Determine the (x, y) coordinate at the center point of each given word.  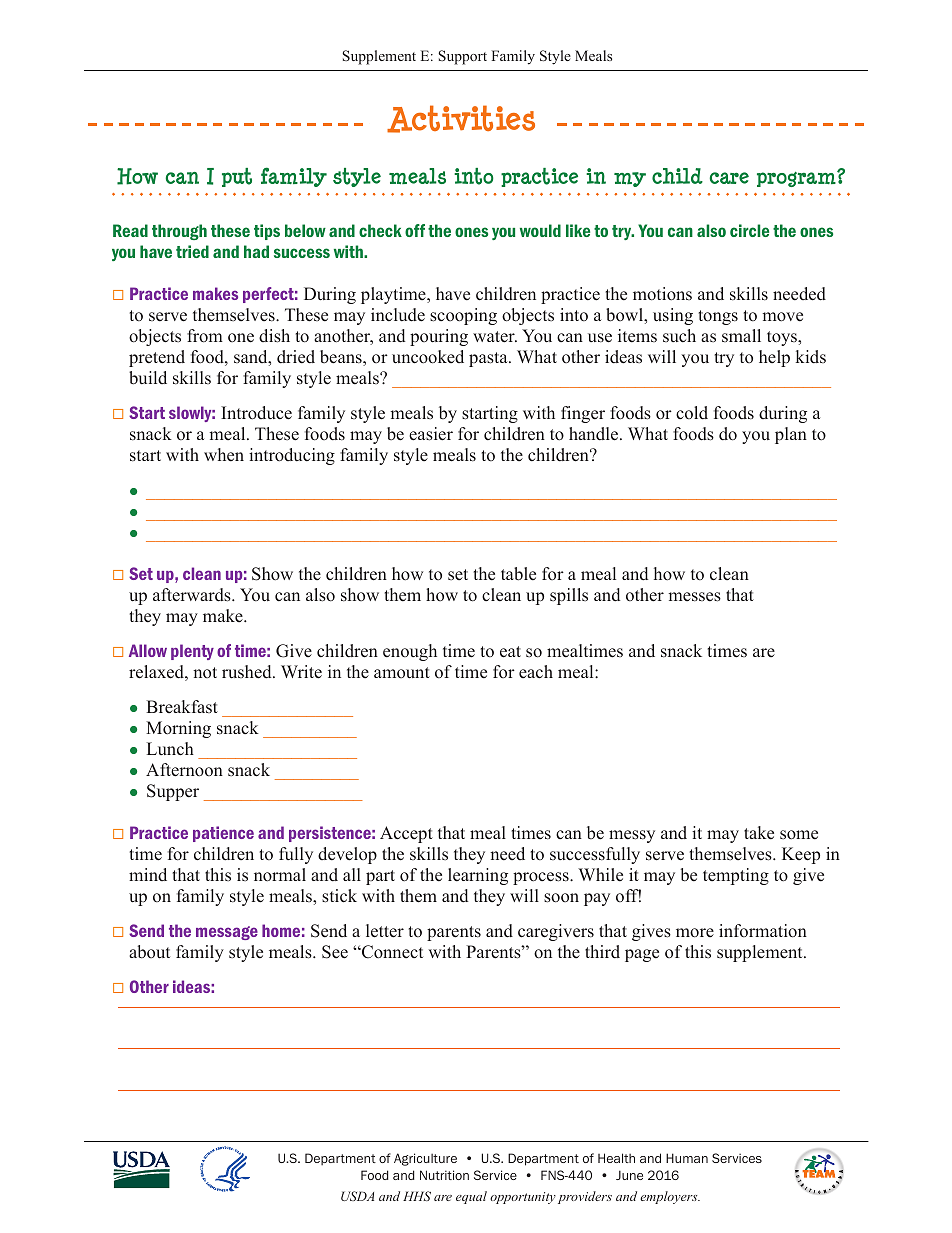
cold (692, 413)
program (797, 179)
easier (431, 434)
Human (687, 1158)
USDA (357, 1196)
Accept (406, 834)
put (237, 177)
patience (223, 834)
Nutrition (444, 1175)
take (759, 833)
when (224, 455)
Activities (461, 119)
